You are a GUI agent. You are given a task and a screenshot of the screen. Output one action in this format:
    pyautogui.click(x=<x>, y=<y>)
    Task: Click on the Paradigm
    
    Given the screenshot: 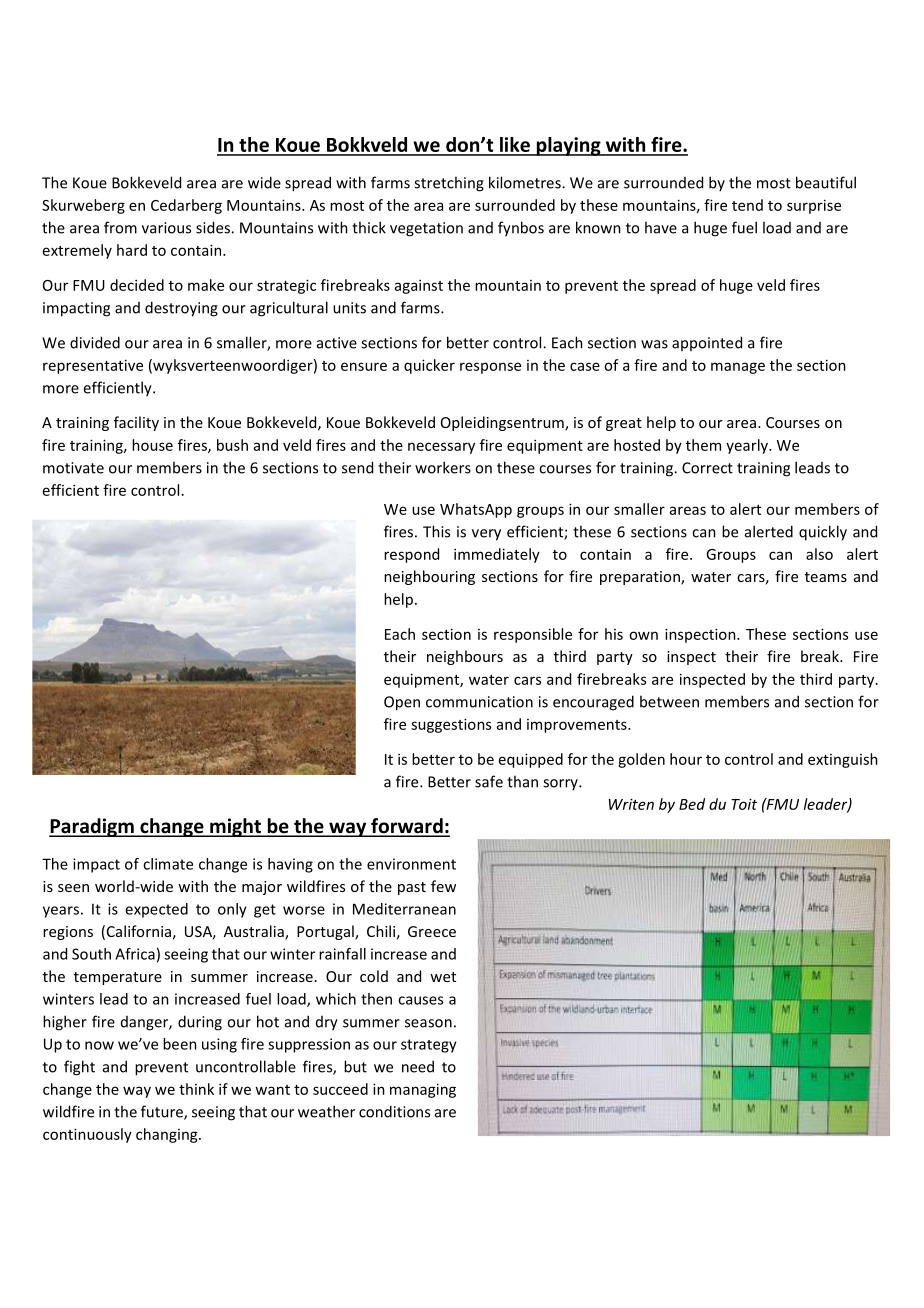 What is the action you would take?
    pyautogui.click(x=92, y=827)
